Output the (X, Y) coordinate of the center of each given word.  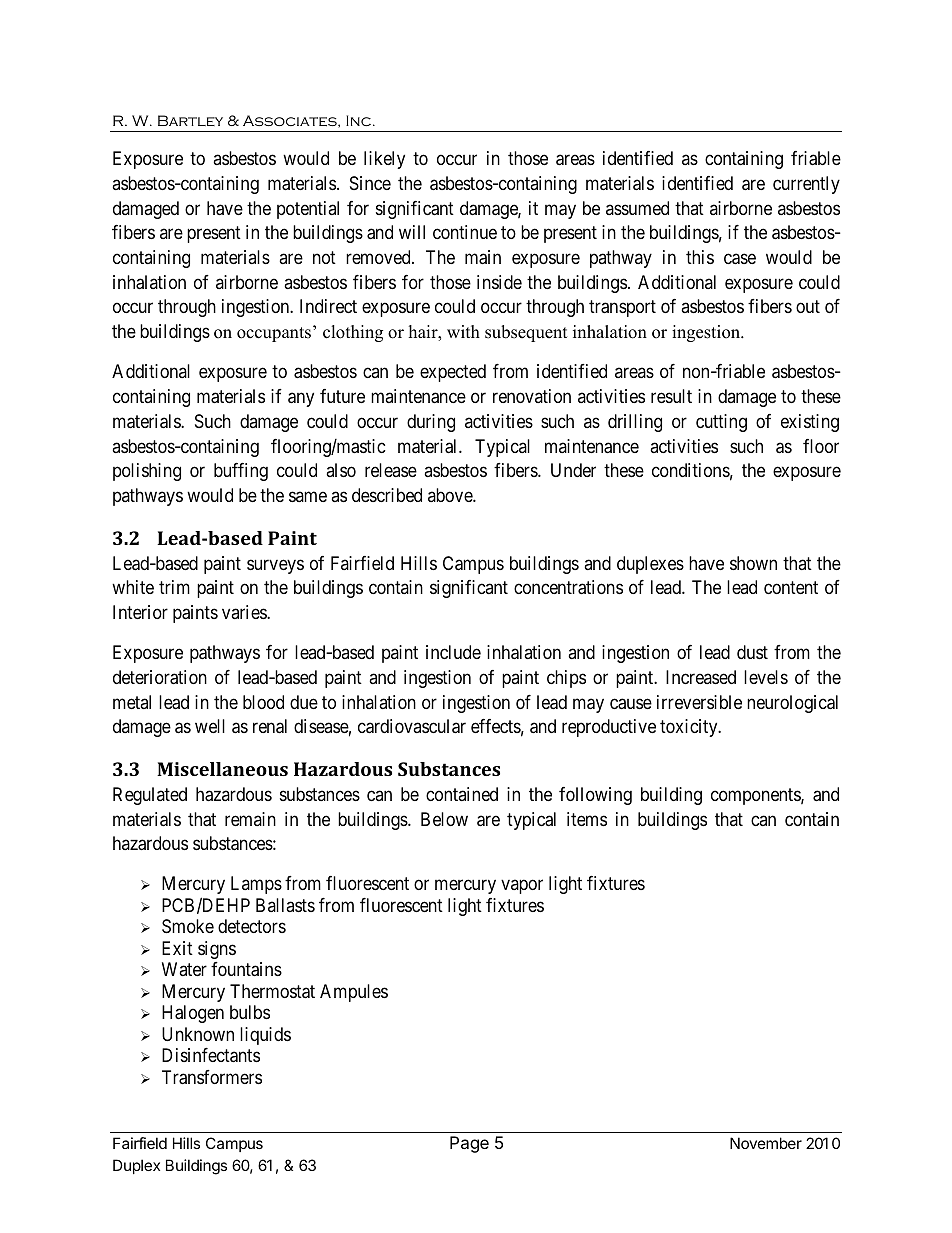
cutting (721, 423)
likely (384, 160)
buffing (241, 472)
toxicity (690, 728)
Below (444, 819)
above (451, 495)
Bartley (190, 120)
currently (806, 185)
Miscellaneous (222, 769)
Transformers (212, 1077)
